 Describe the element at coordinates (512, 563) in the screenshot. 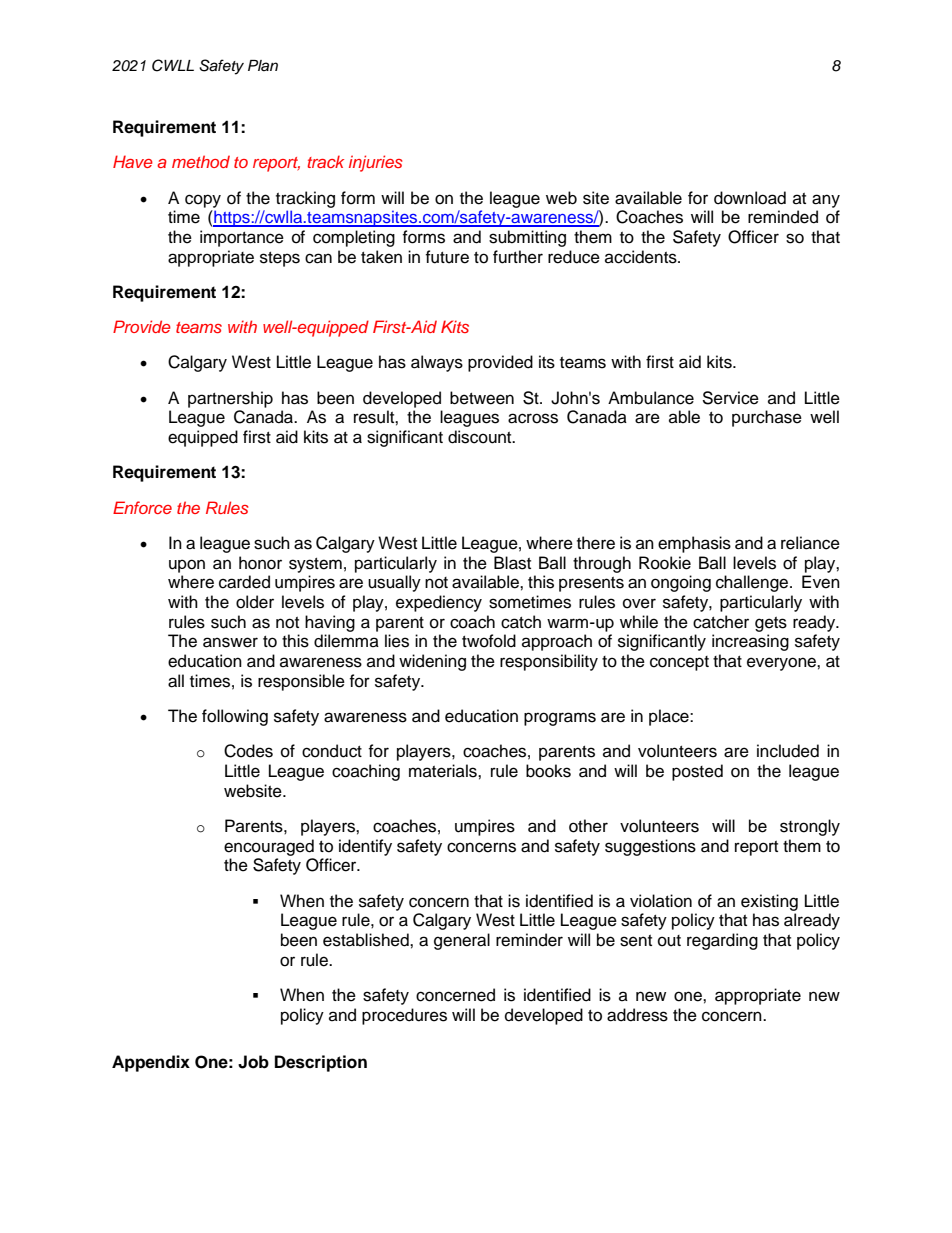

I see `Blast` at that location.
